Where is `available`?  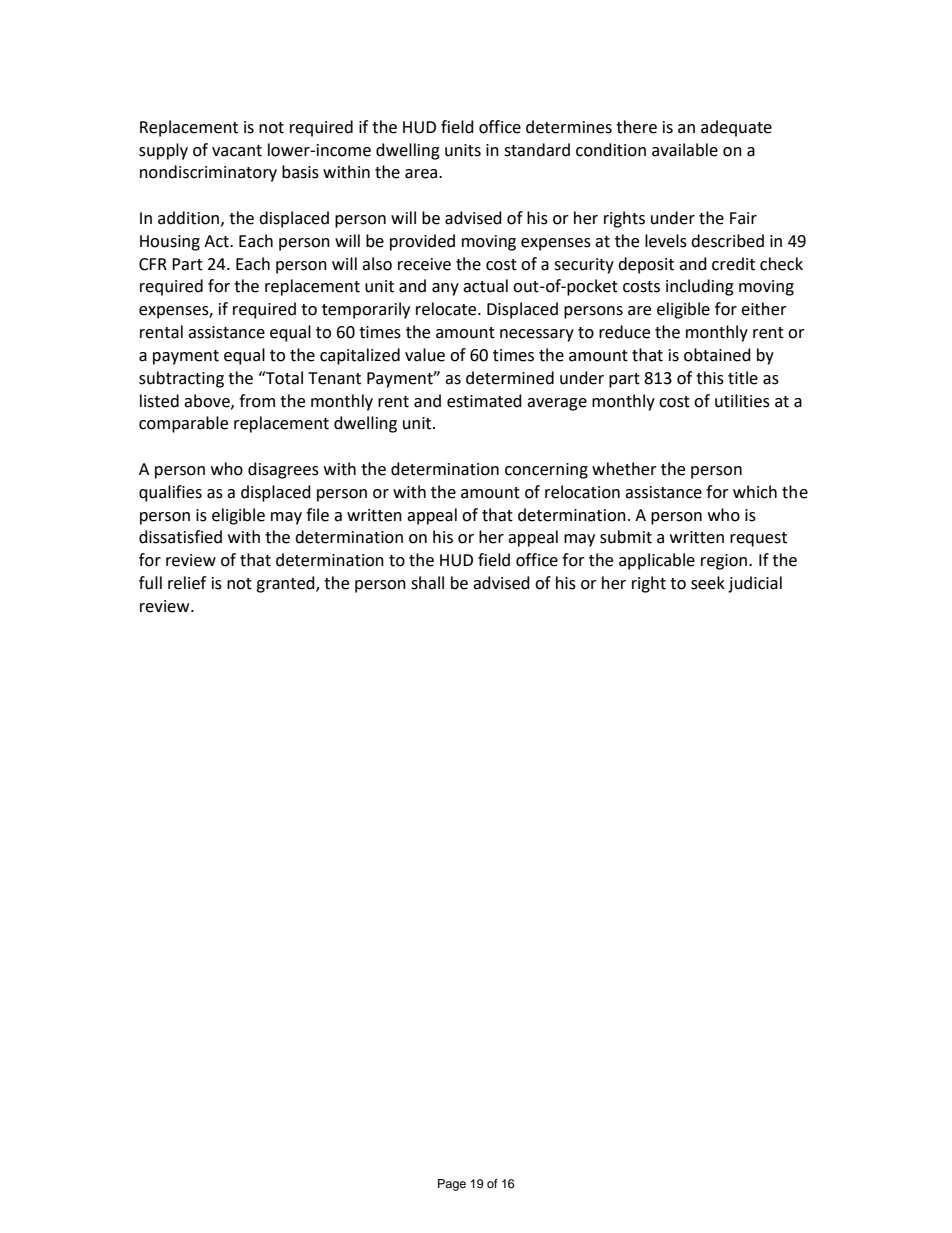
available is located at coordinates (685, 150).
